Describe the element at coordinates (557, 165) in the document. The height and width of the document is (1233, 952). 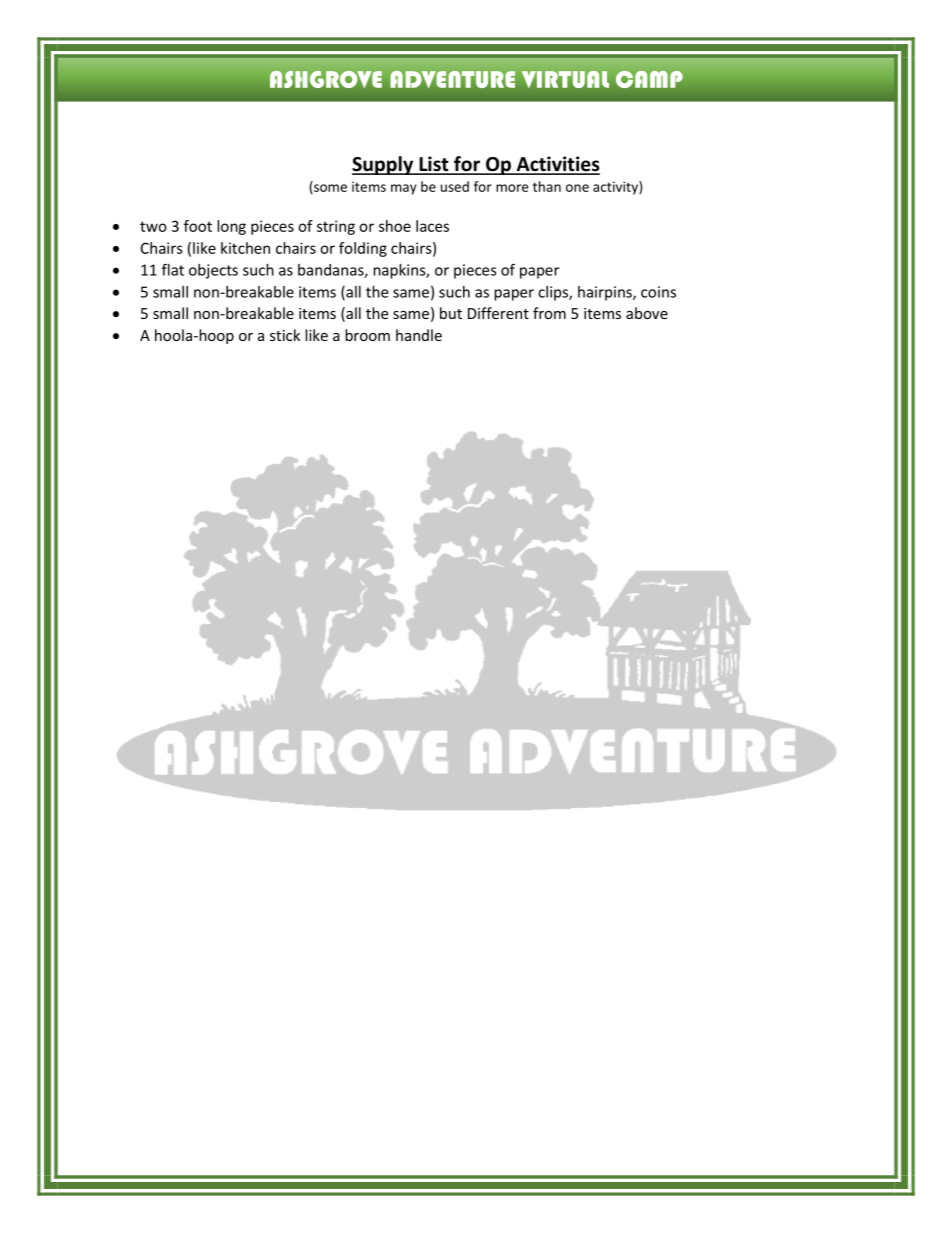
I see `Activities` at that location.
